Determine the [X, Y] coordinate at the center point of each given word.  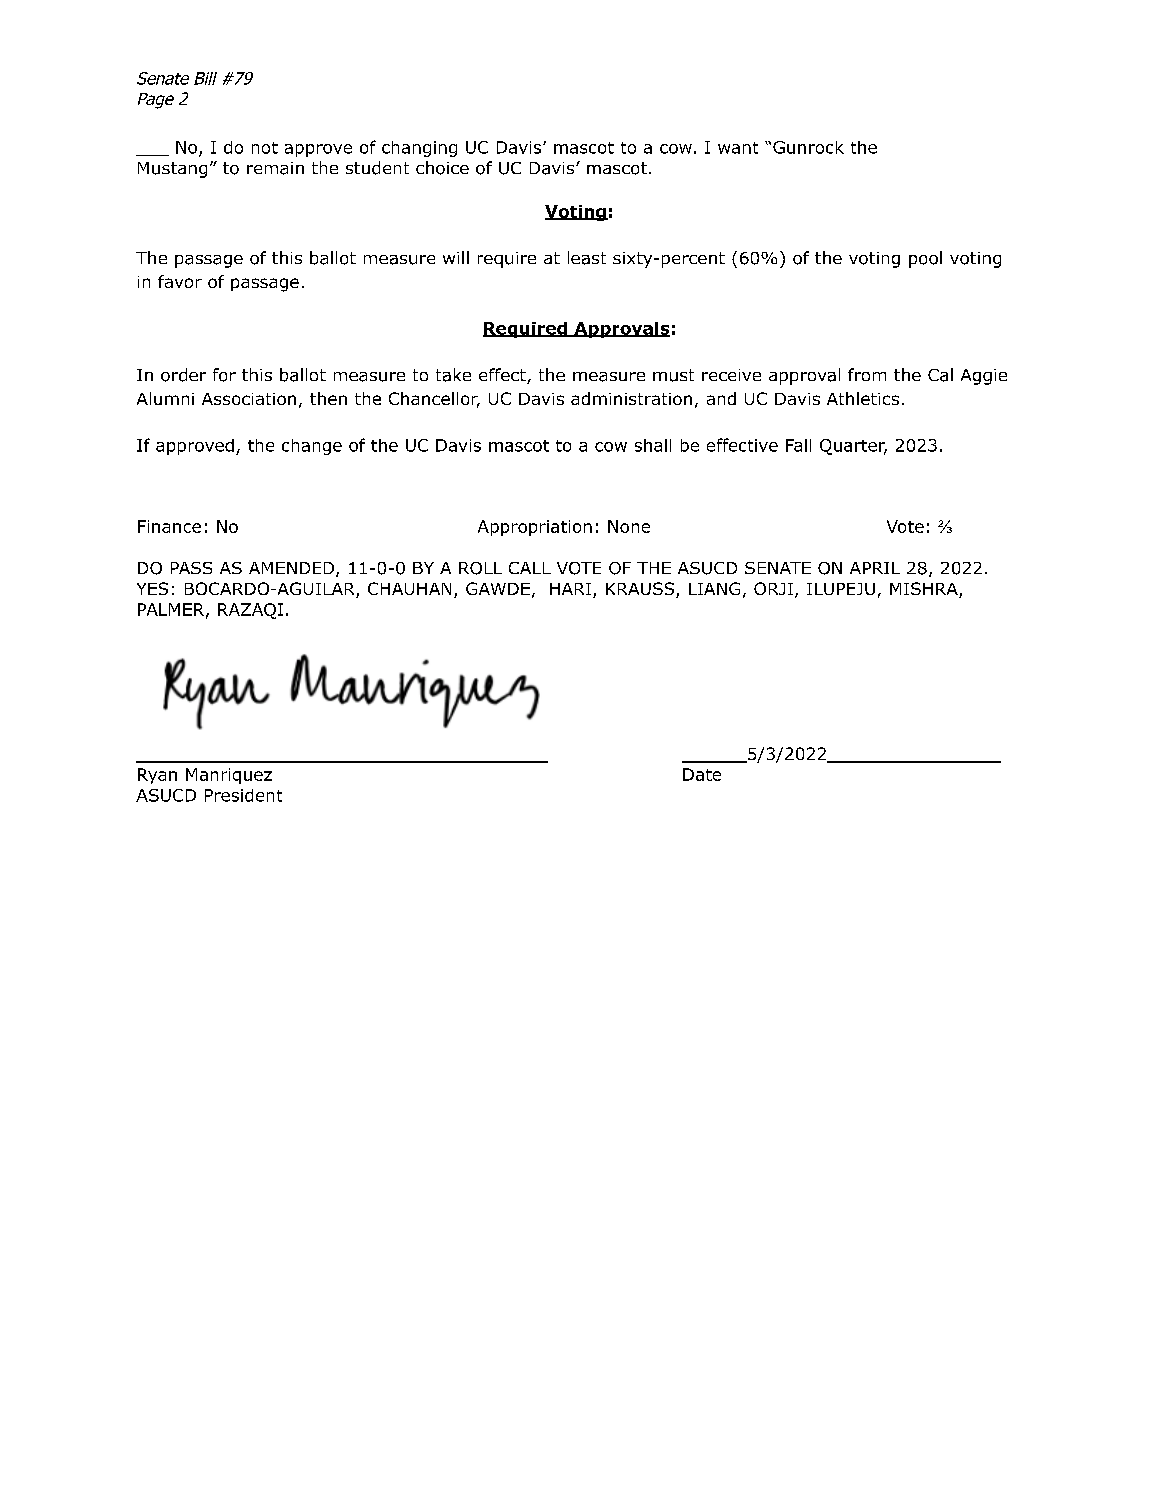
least [587, 258]
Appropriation [535, 528]
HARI [570, 589]
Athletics [863, 398]
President [243, 795]
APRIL [875, 568]
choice [442, 168]
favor [180, 281]
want [738, 148]
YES [152, 588]
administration [631, 398]
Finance [169, 526]
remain [275, 168]
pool [925, 259]
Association [249, 399]
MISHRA [925, 590]
